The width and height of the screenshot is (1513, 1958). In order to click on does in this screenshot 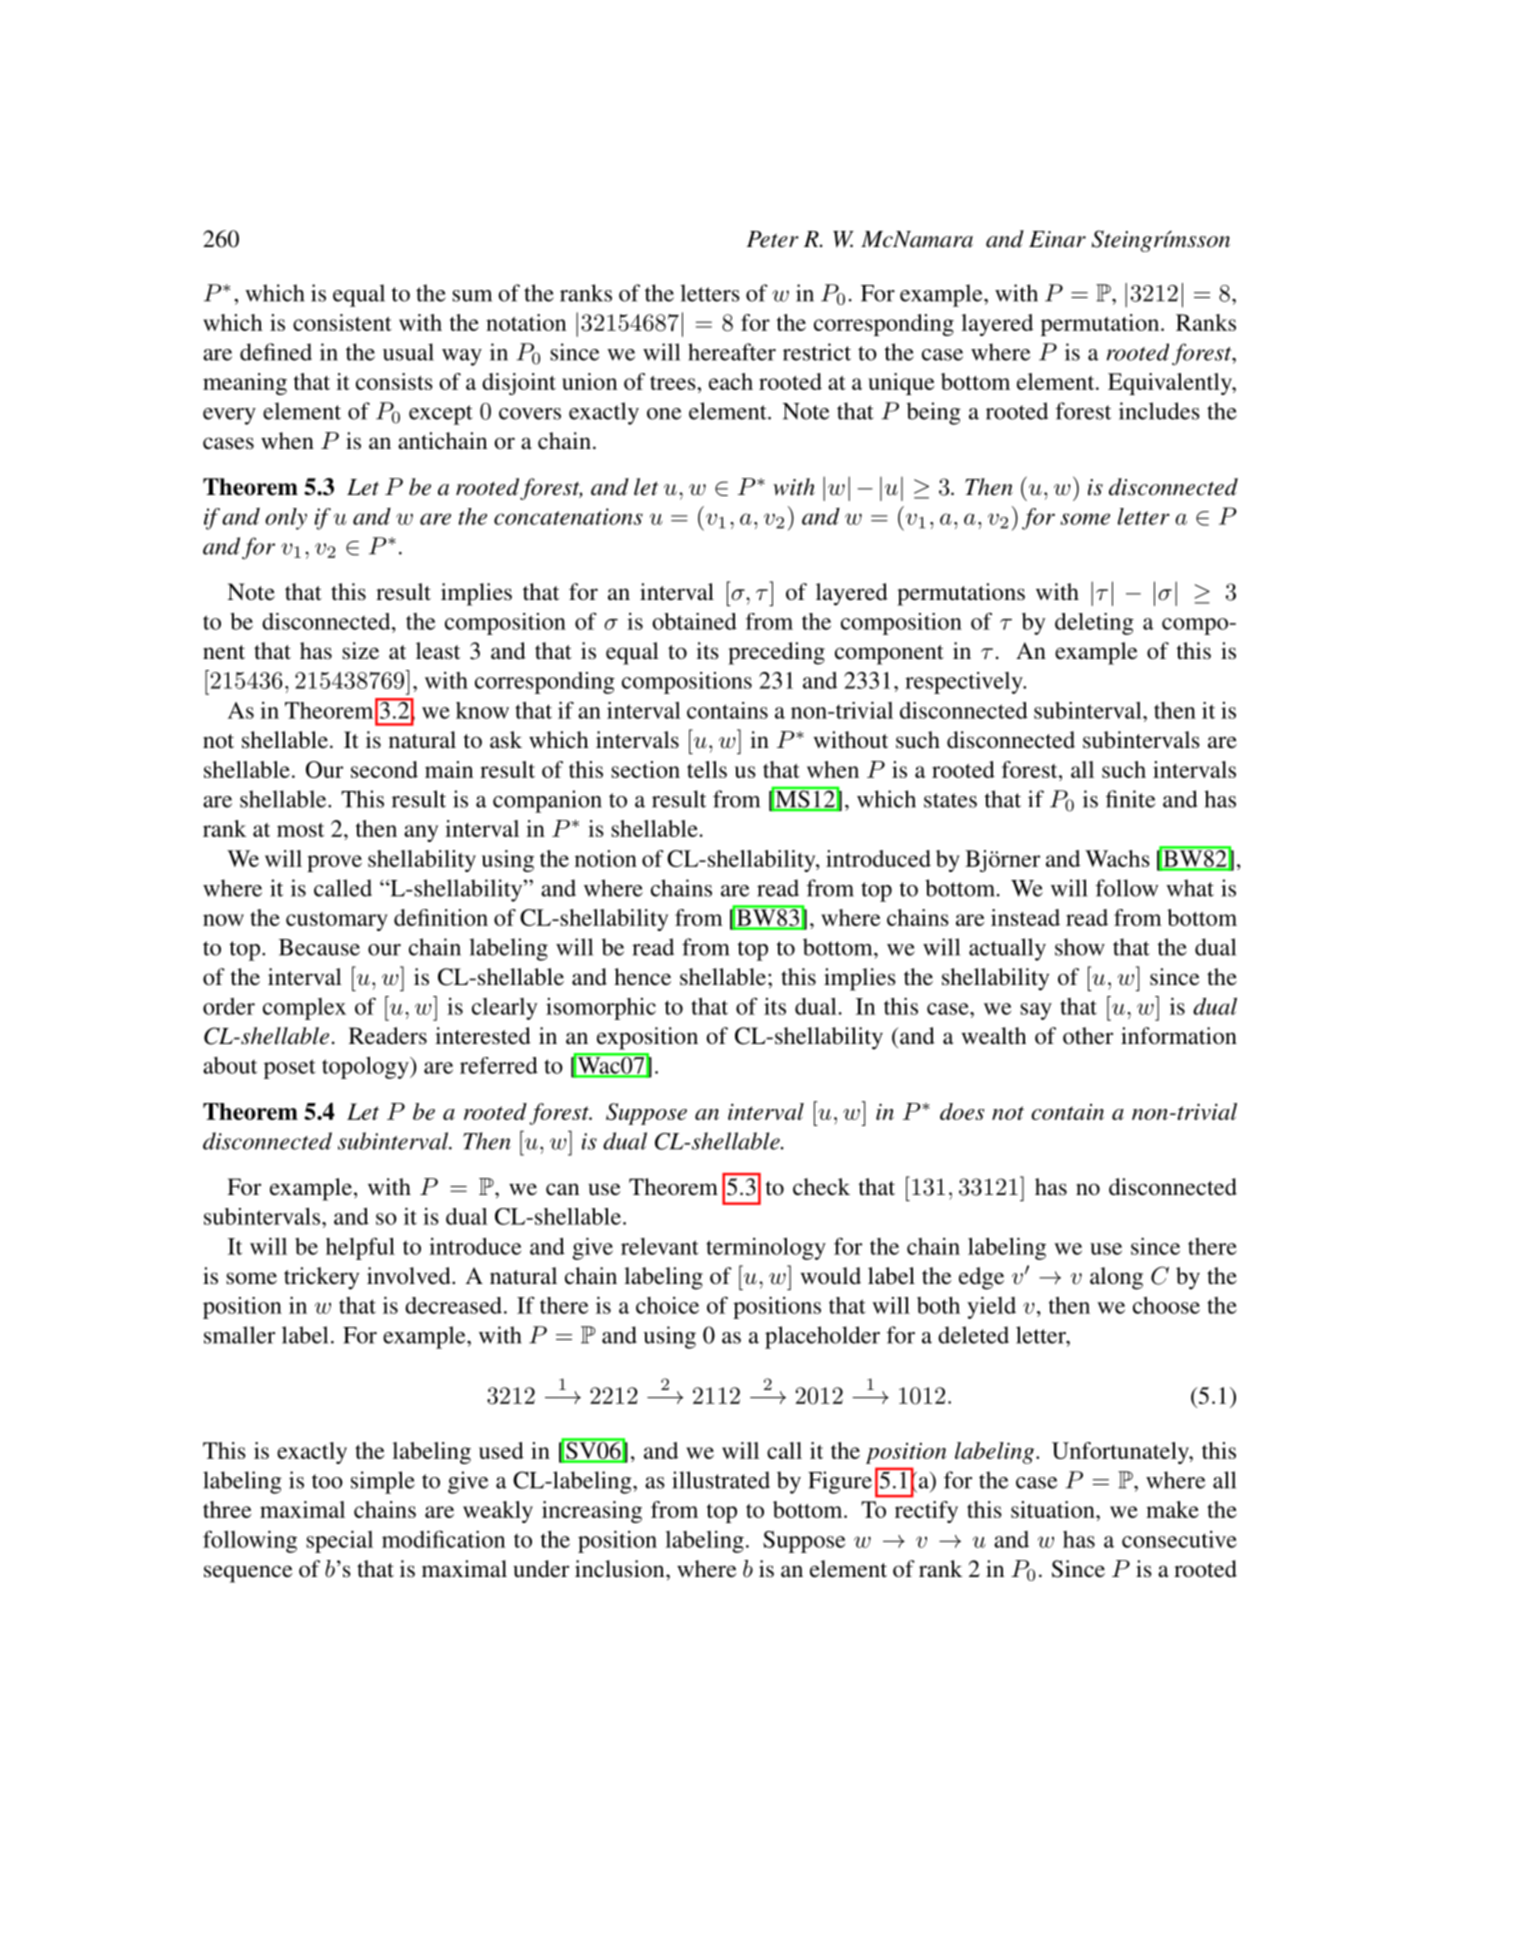, I will do `click(962, 1111)`.
